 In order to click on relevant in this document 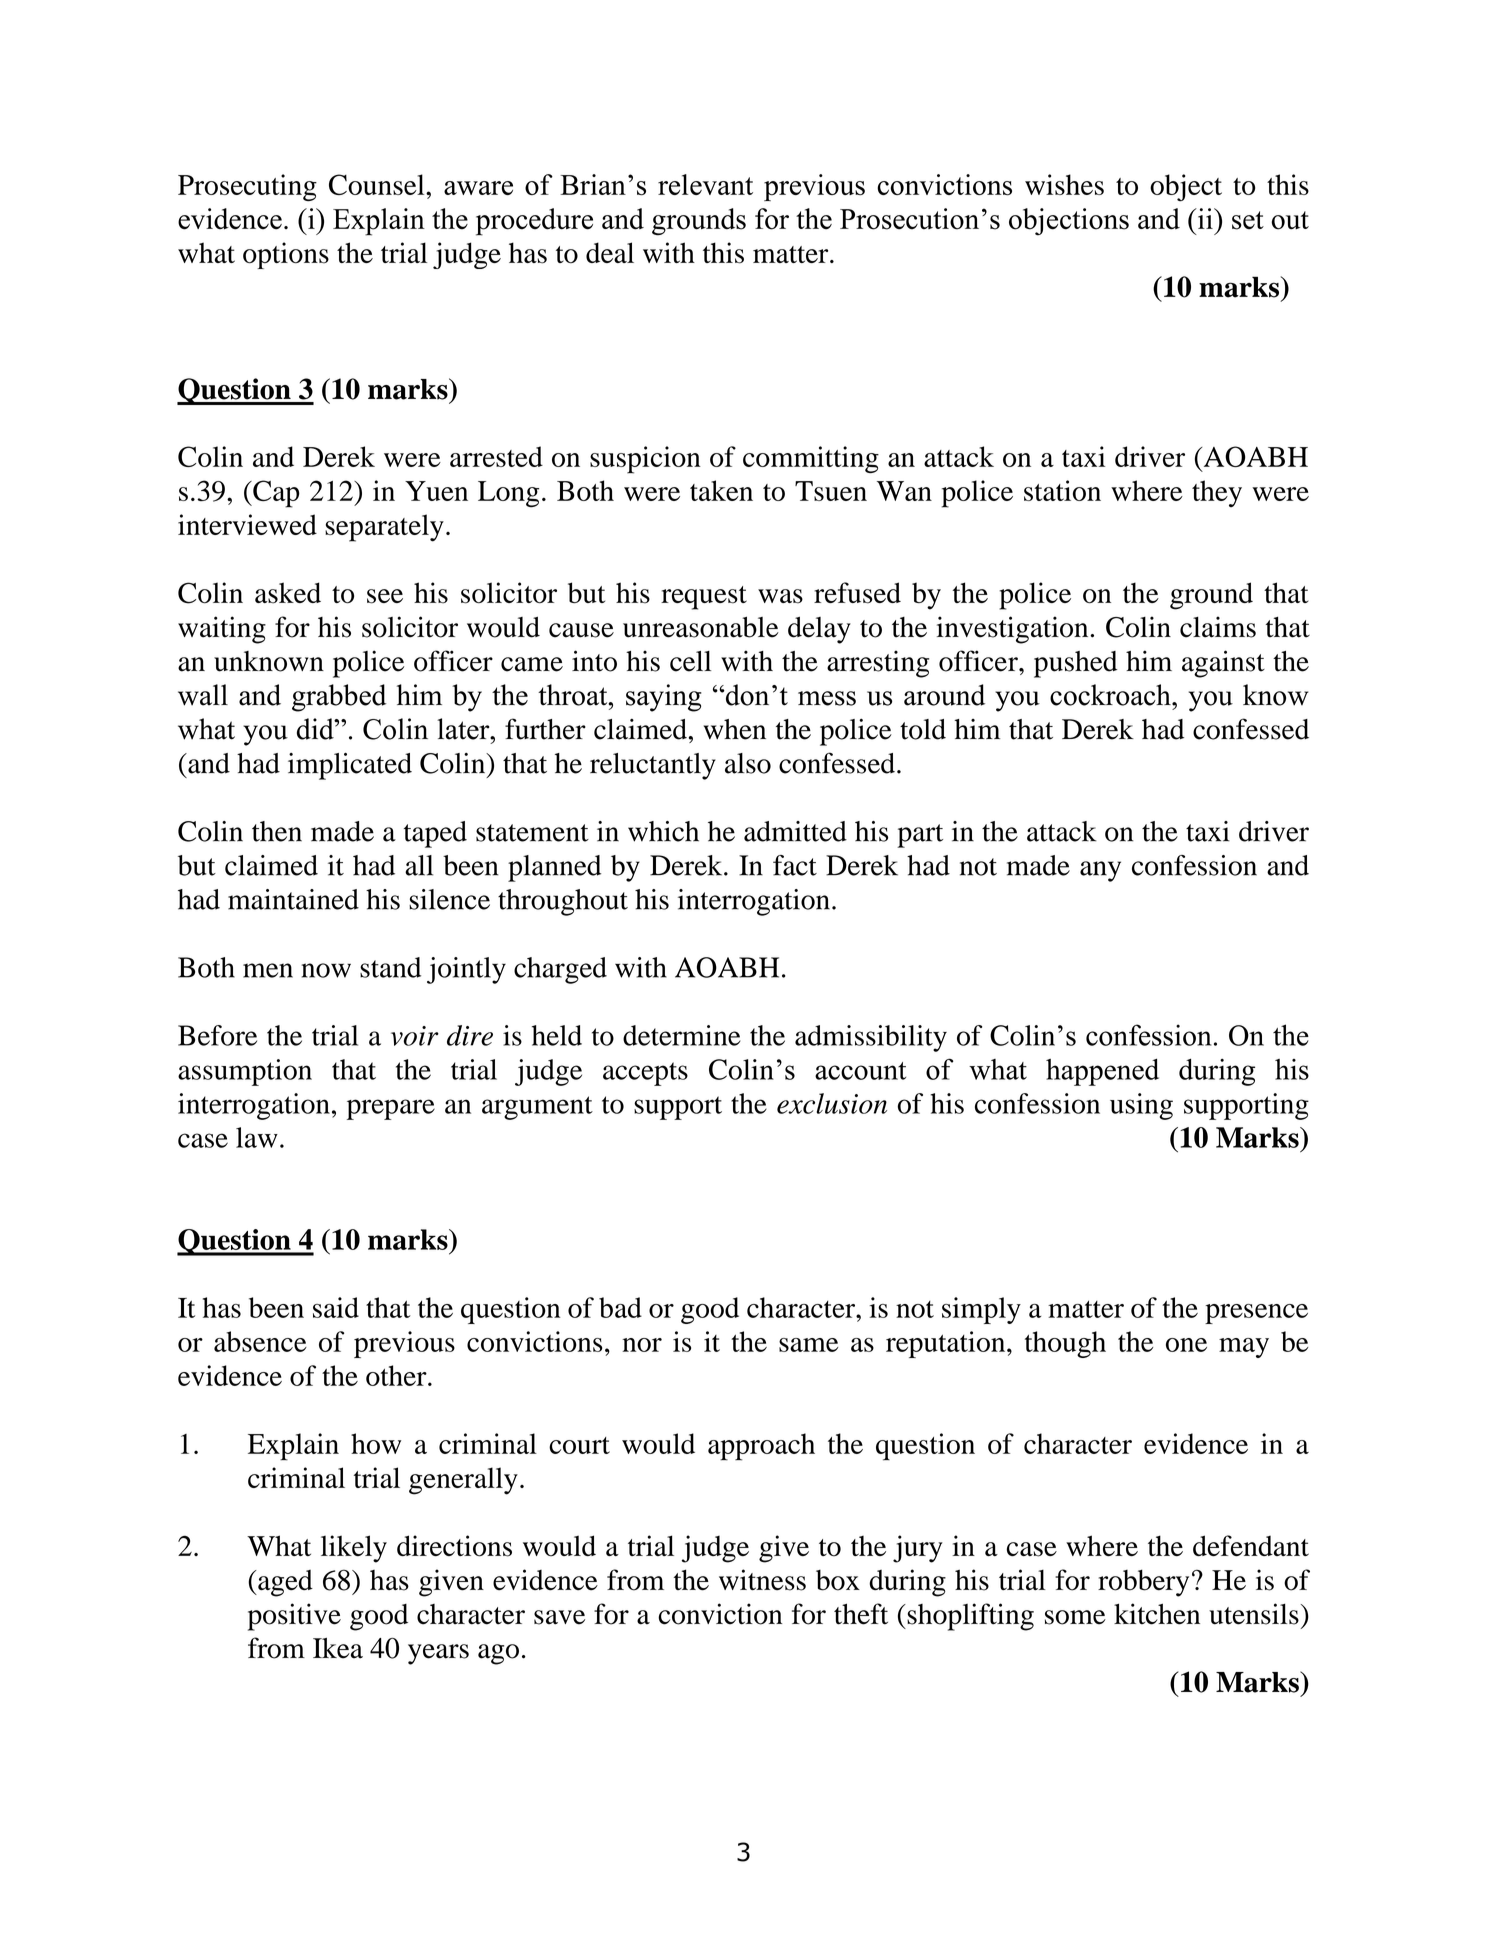, I will do `click(705, 184)`.
